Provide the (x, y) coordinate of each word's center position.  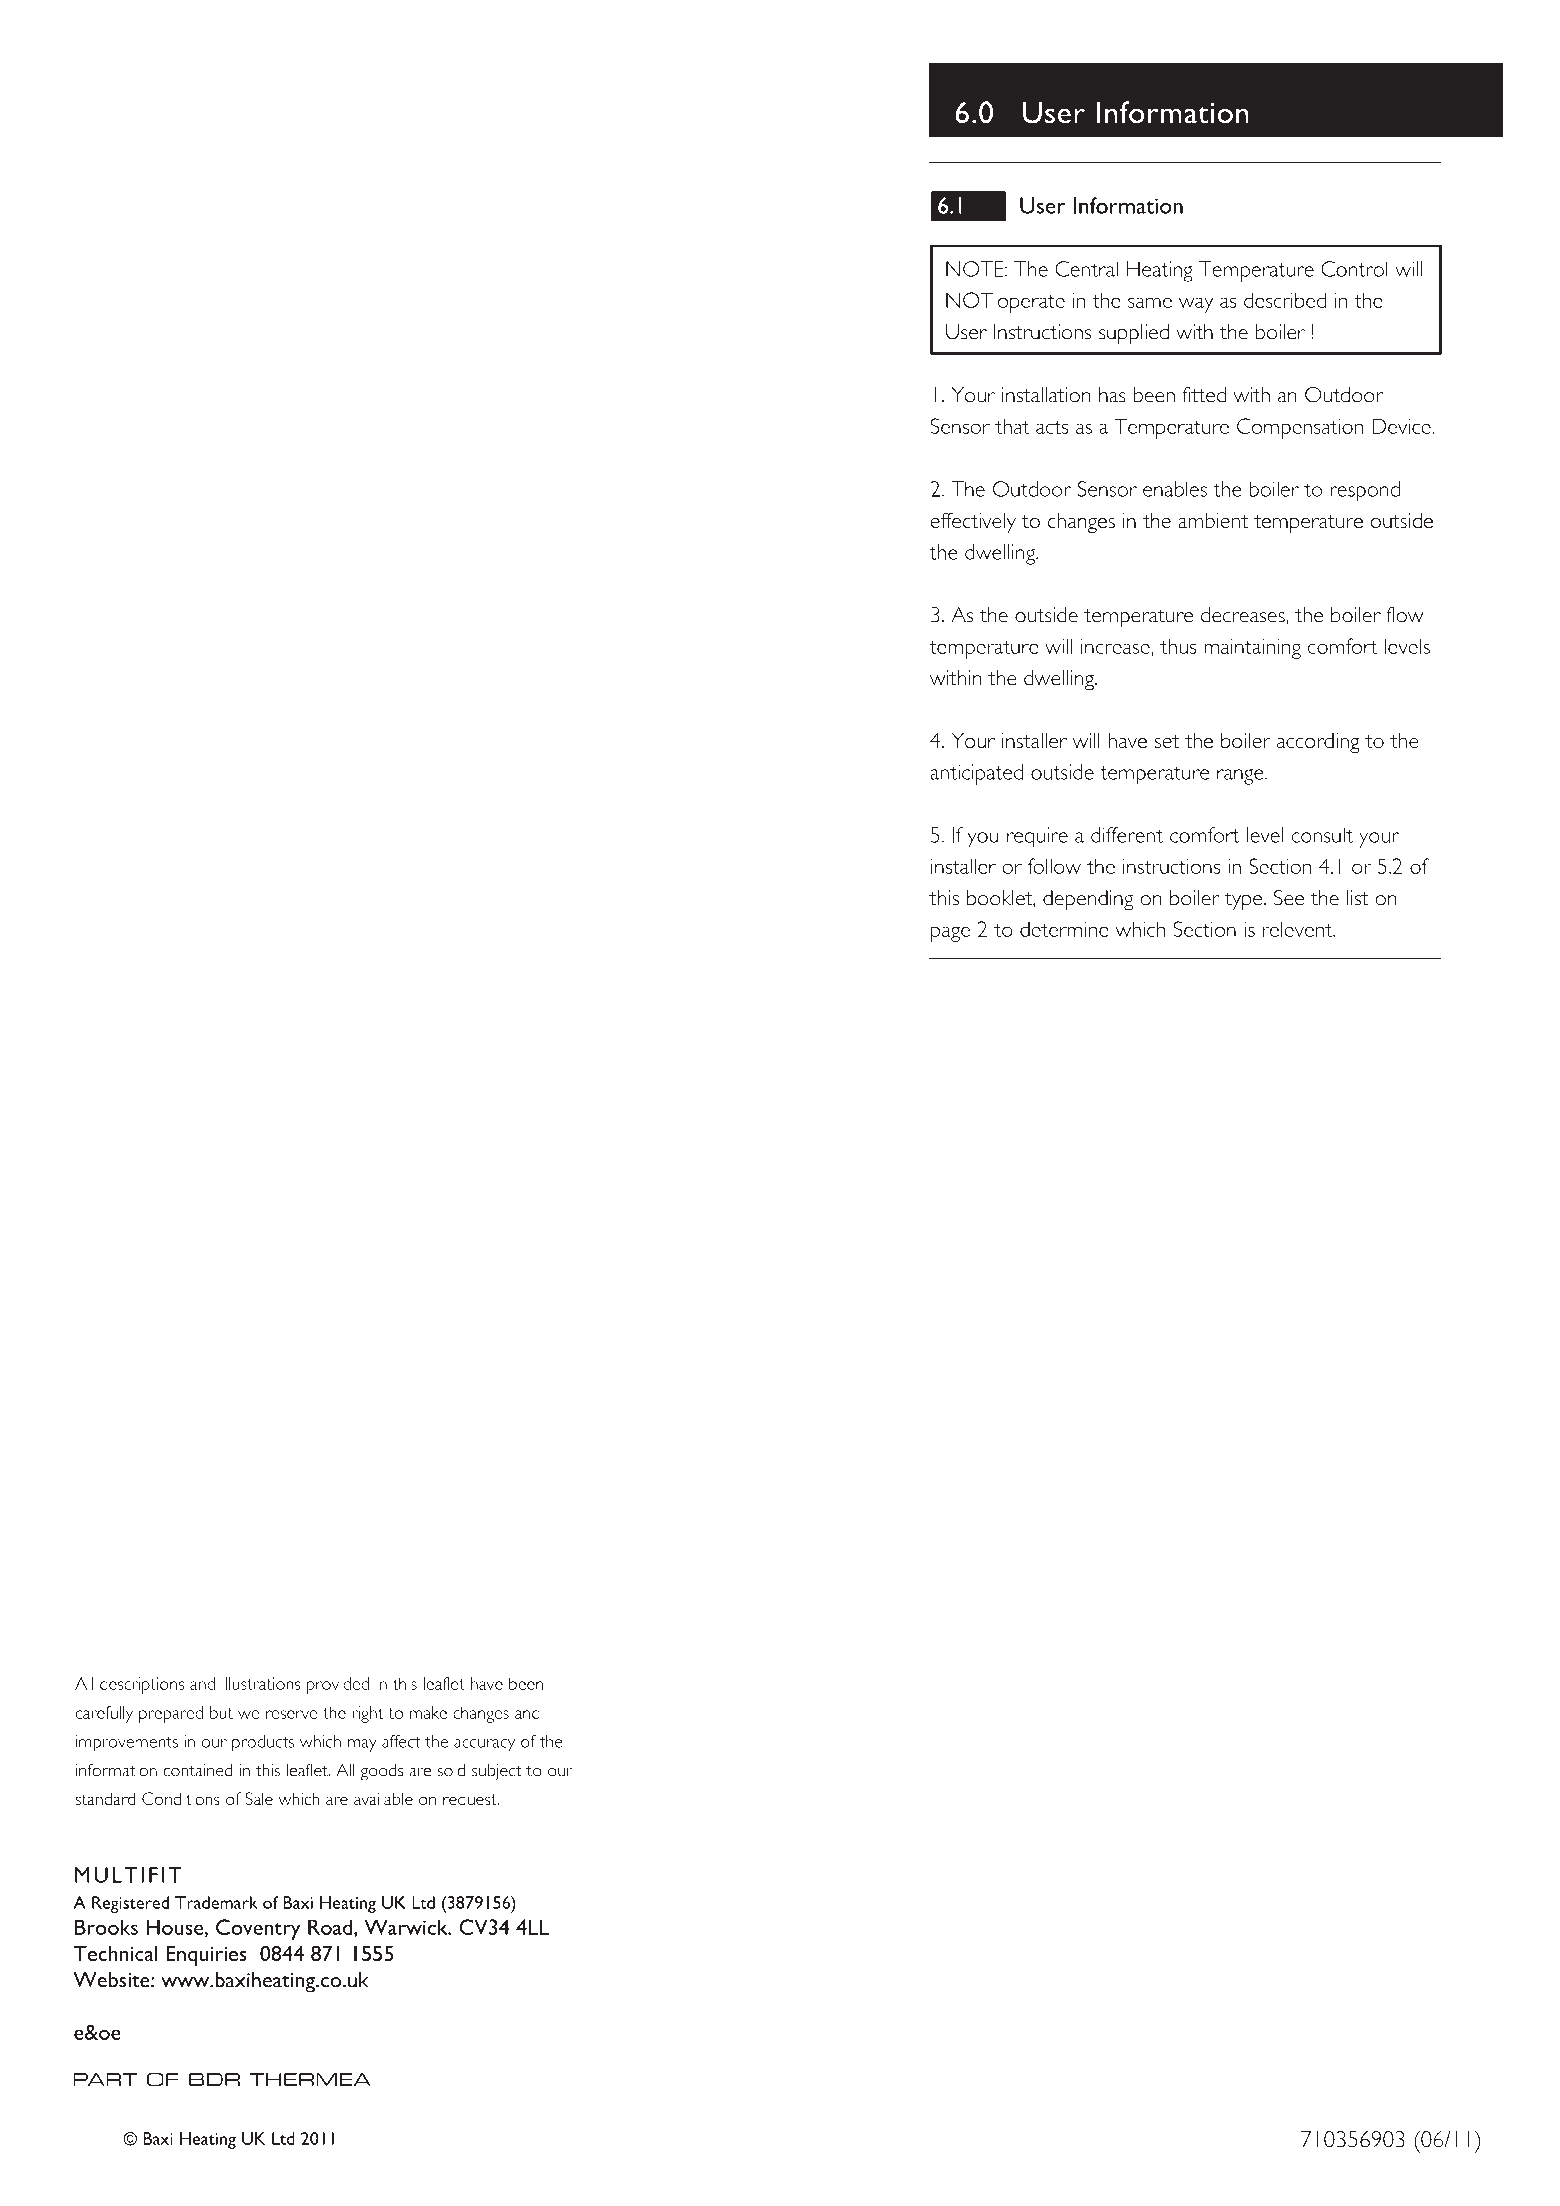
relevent (1299, 929)
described (1285, 300)
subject (497, 1772)
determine (1064, 929)
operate (1031, 304)
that (1012, 426)
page (950, 934)
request (471, 1801)
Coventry (258, 1929)
